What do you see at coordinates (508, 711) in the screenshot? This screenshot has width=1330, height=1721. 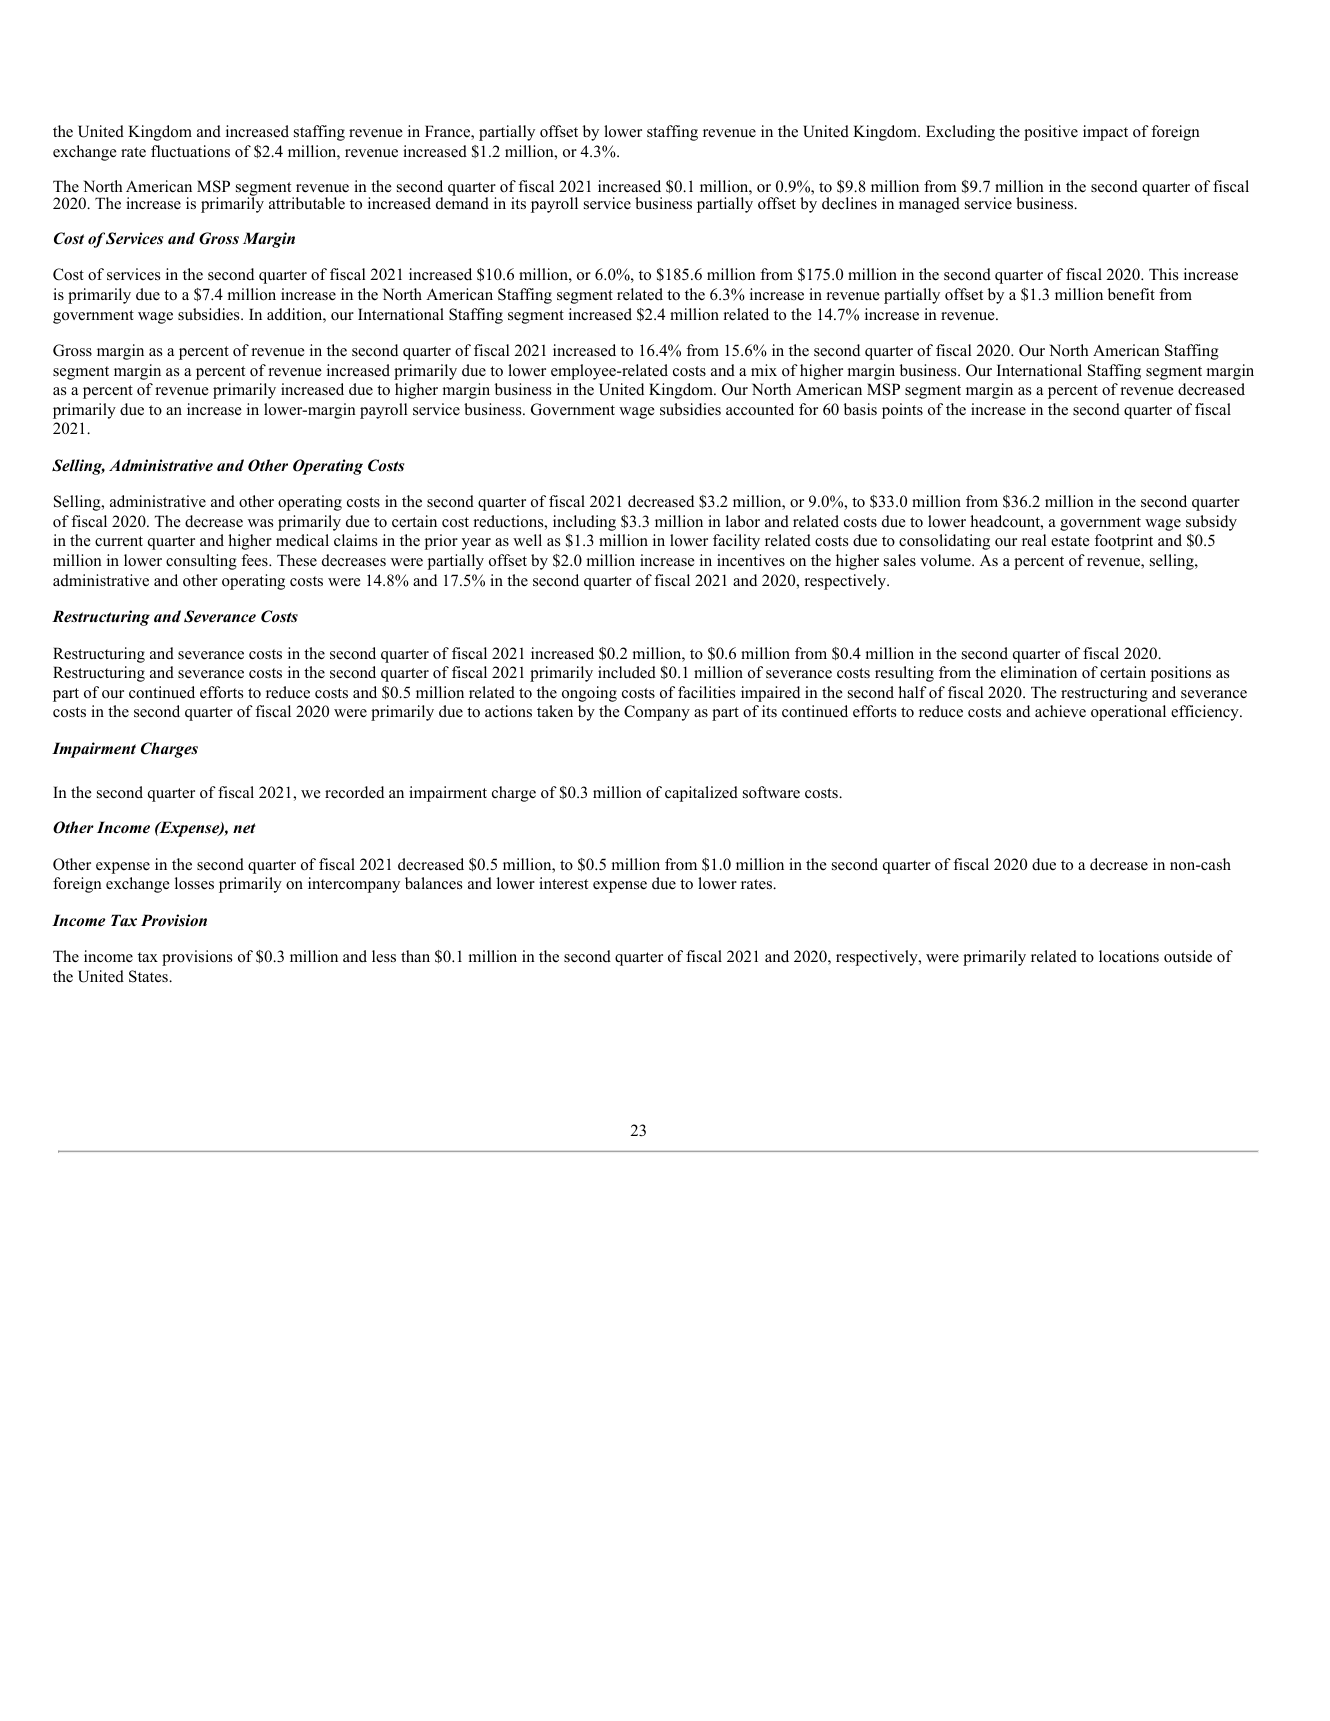 I see `actions` at bounding box center [508, 711].
